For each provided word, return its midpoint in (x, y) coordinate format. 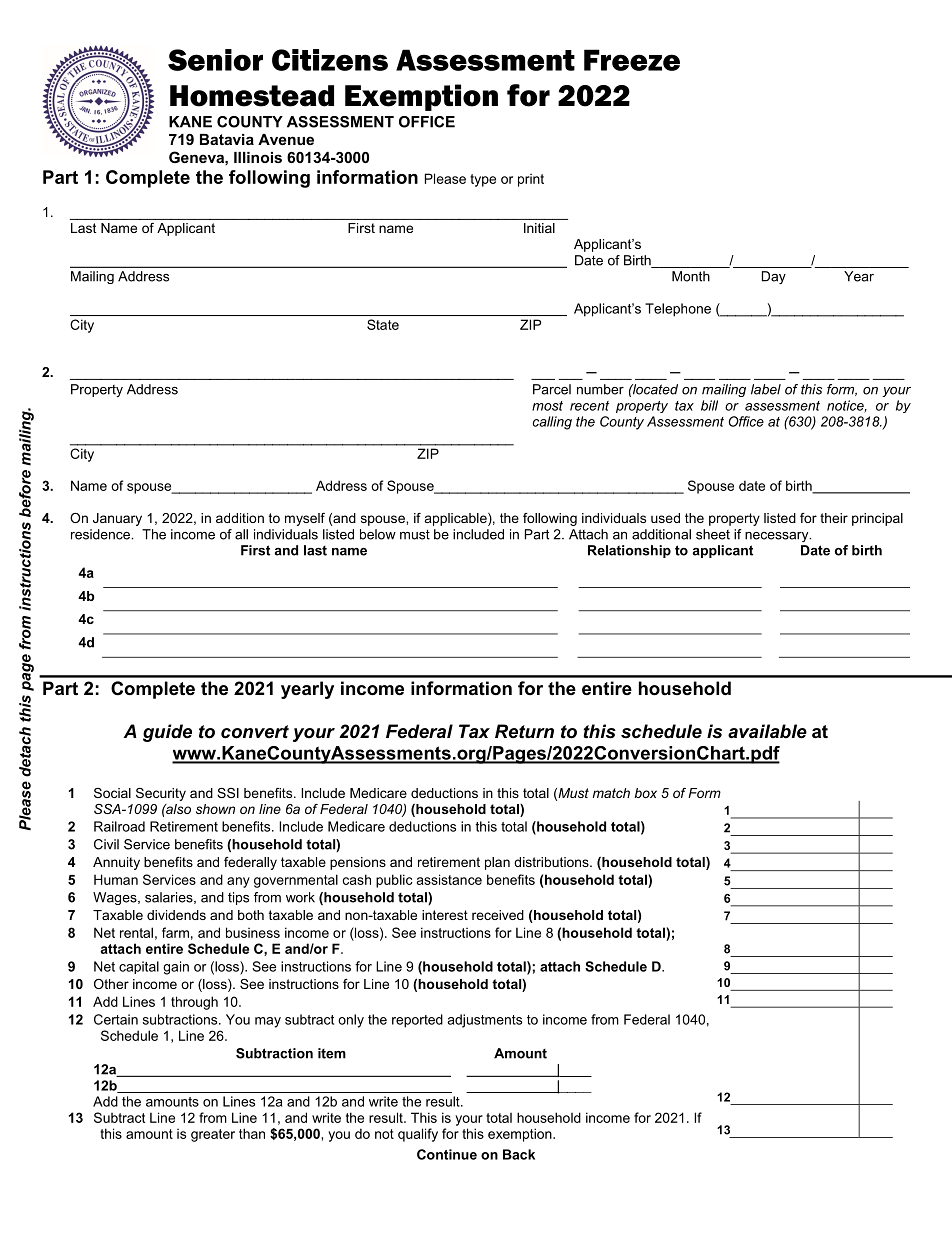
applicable (457, 519)
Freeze (632, 60)
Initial (539, 228)
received (498, 915)
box (646, 793)
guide (167, 733)
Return (524, 731)
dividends (176, 915)
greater (213, 1135)
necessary (778, 537)
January (117, 519)
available (767, 731)
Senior (215, 60)
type (483, 180)
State (383, 324)
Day (774, 277)
